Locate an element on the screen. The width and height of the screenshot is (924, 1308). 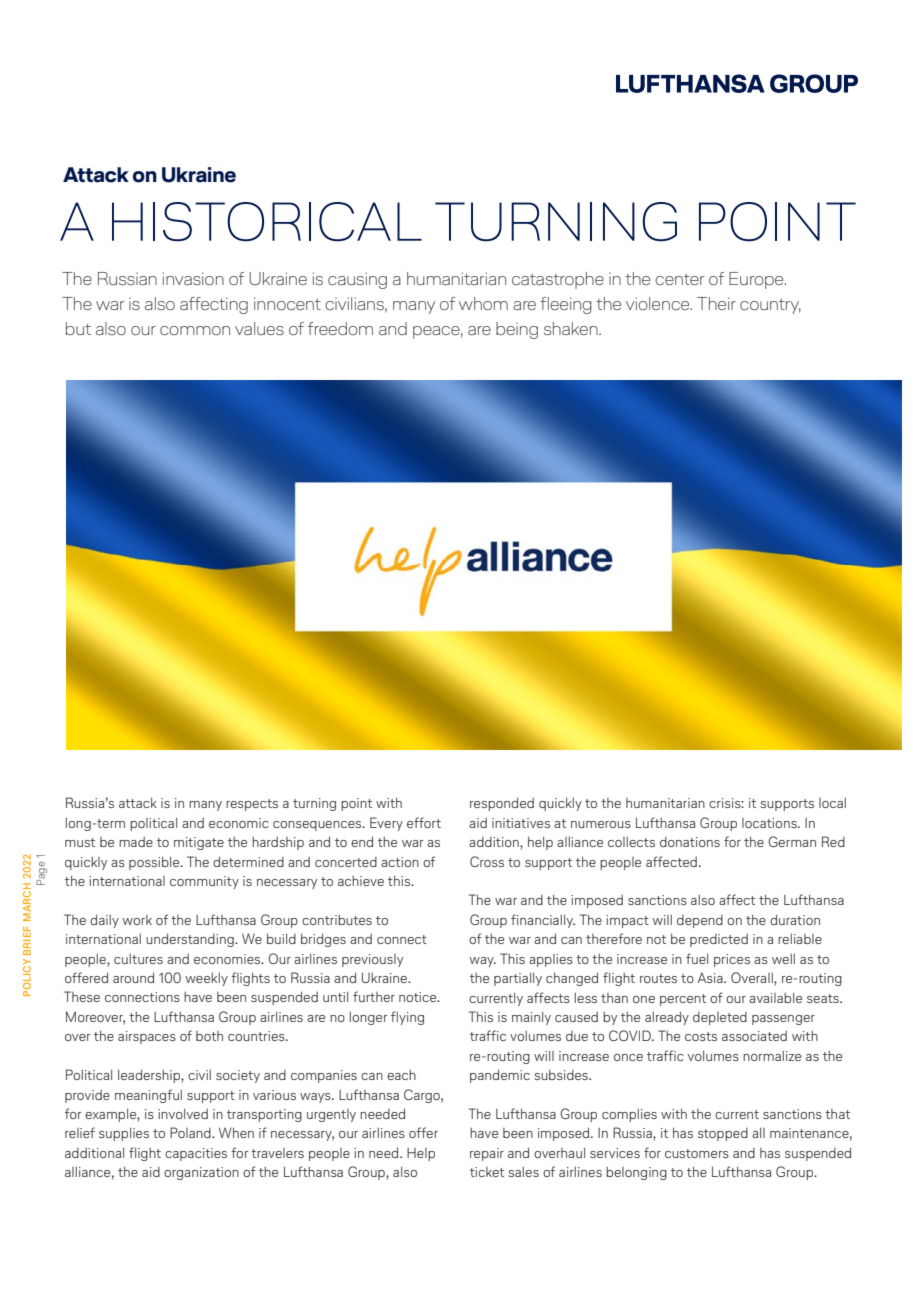
local is located at coordinates (832, 802).
